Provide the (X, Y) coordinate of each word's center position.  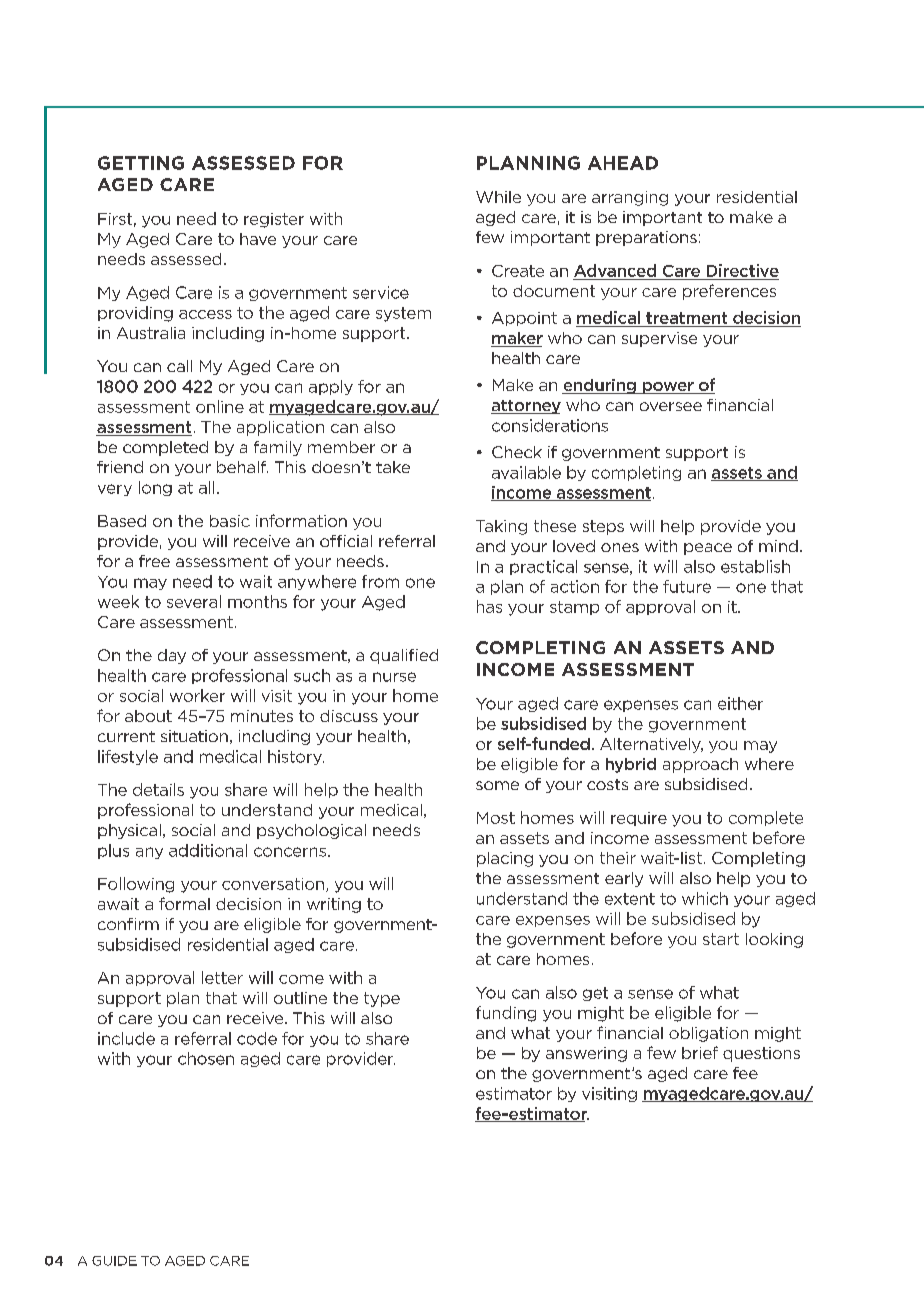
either (740, 703)
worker (197, 695)
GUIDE (114, 1261)
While (498, 197)
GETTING (141, 163)
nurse (394, 677)
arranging (630, 198)
